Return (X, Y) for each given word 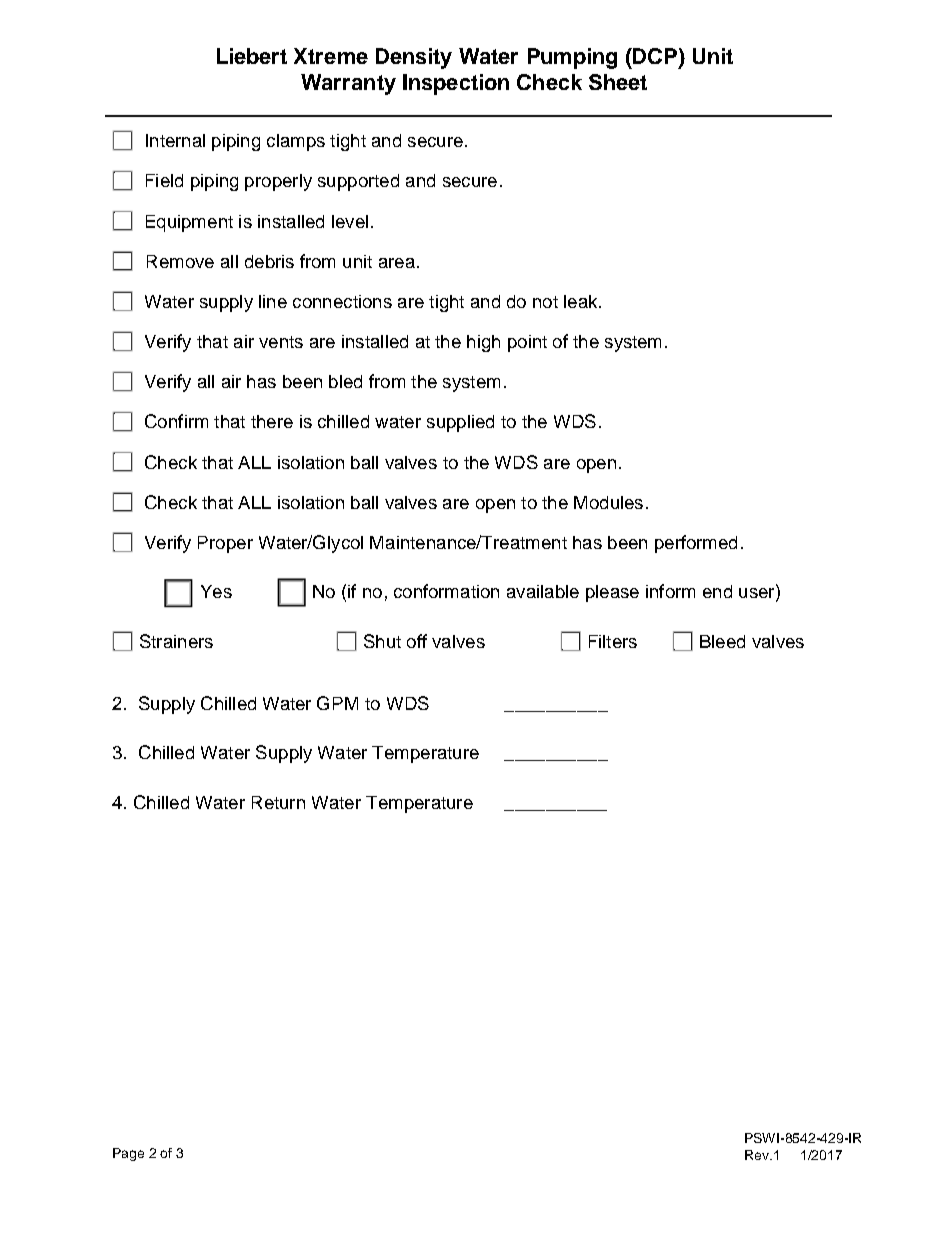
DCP (654, 56)
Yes (216, 591)
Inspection (456, 84)
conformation (446, 591)
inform (670, 591)
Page (128, 1154)
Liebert (252, 56)
